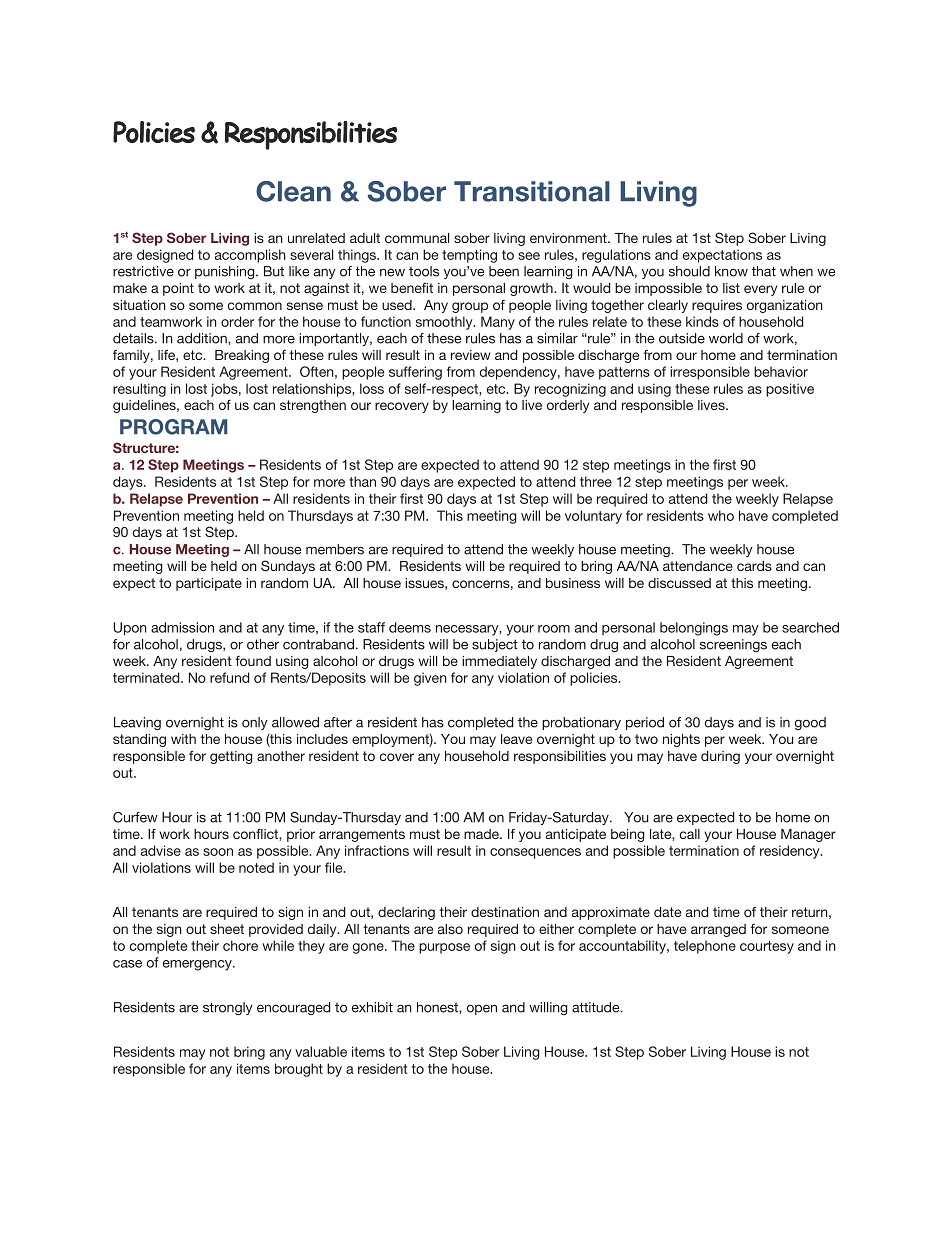  Describe the element at coordinates (495, 645) in the screenshot. I see `subject` at that location.
